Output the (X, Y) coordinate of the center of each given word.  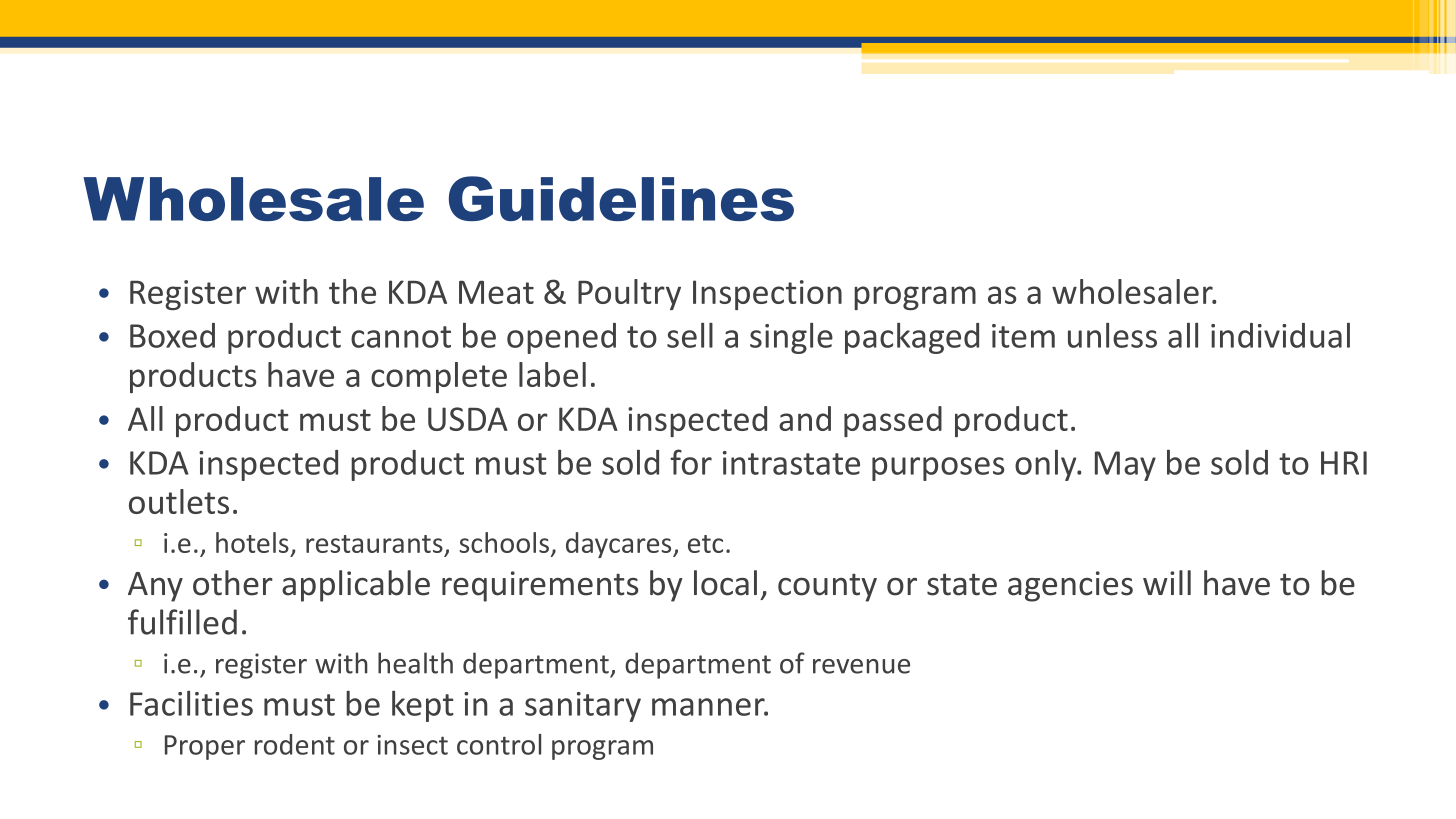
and (805, 418)
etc (705, 544)
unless (1112, 335)
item (1023, 336)
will (1167, 582)
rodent (295, 744)
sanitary (583, 707)
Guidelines (621, 198)
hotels (252, 542)
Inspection (767, 295)
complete (439, 377)
